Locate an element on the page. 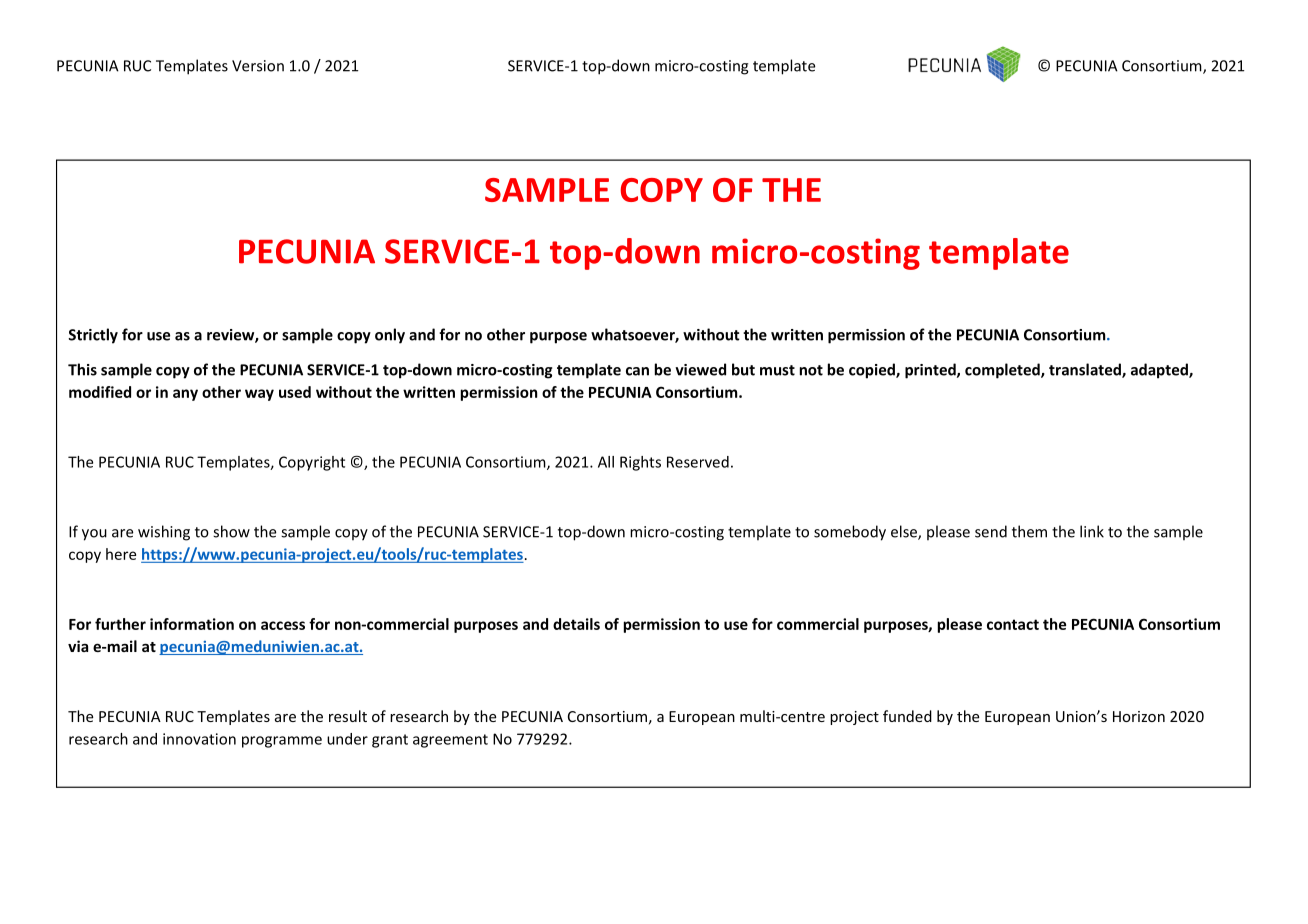 The image size is (1308, 924). innovation is located at coordinates (199, 739).
